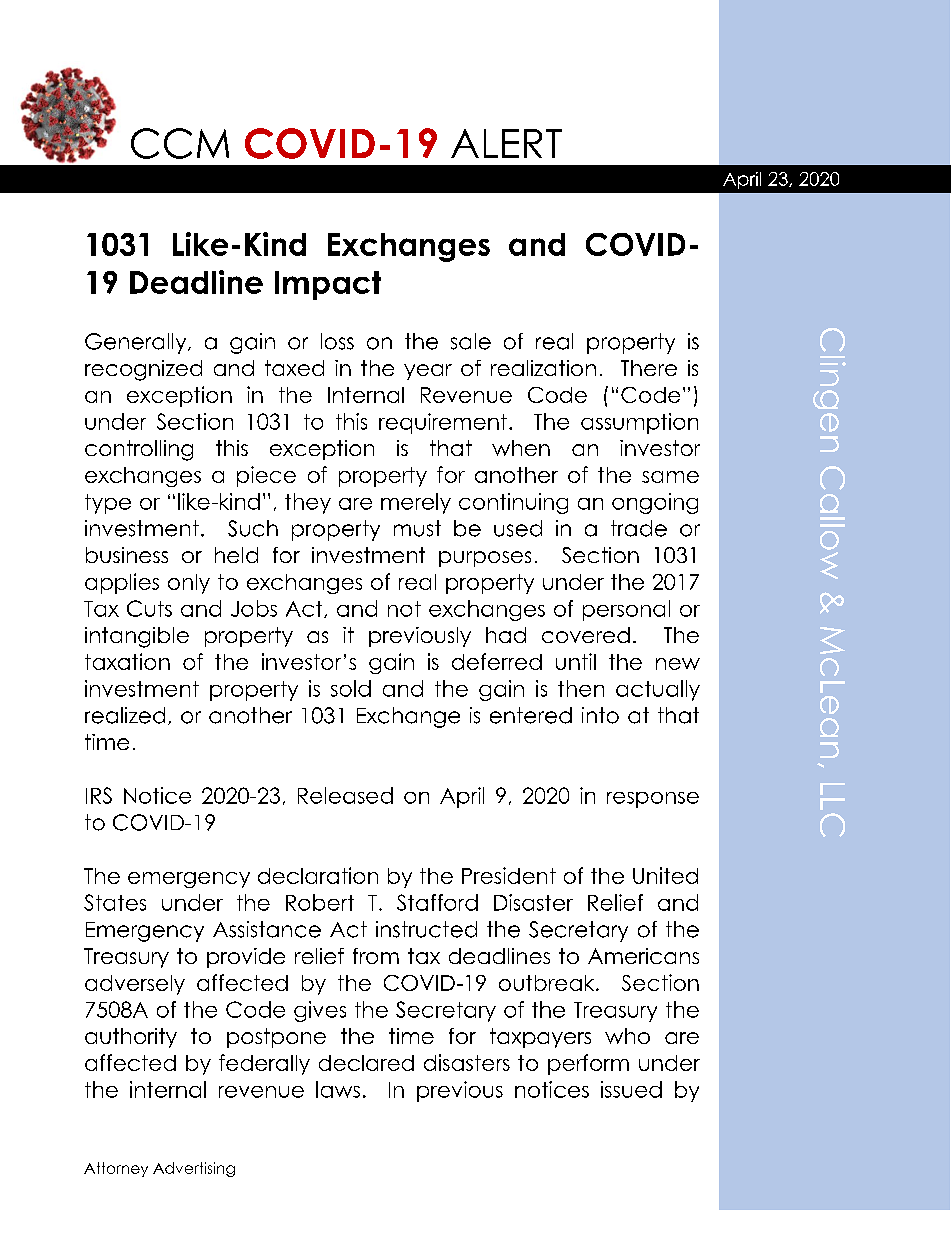 The image size is (952, 1233). I want to click on sold, so click(351, 688).
